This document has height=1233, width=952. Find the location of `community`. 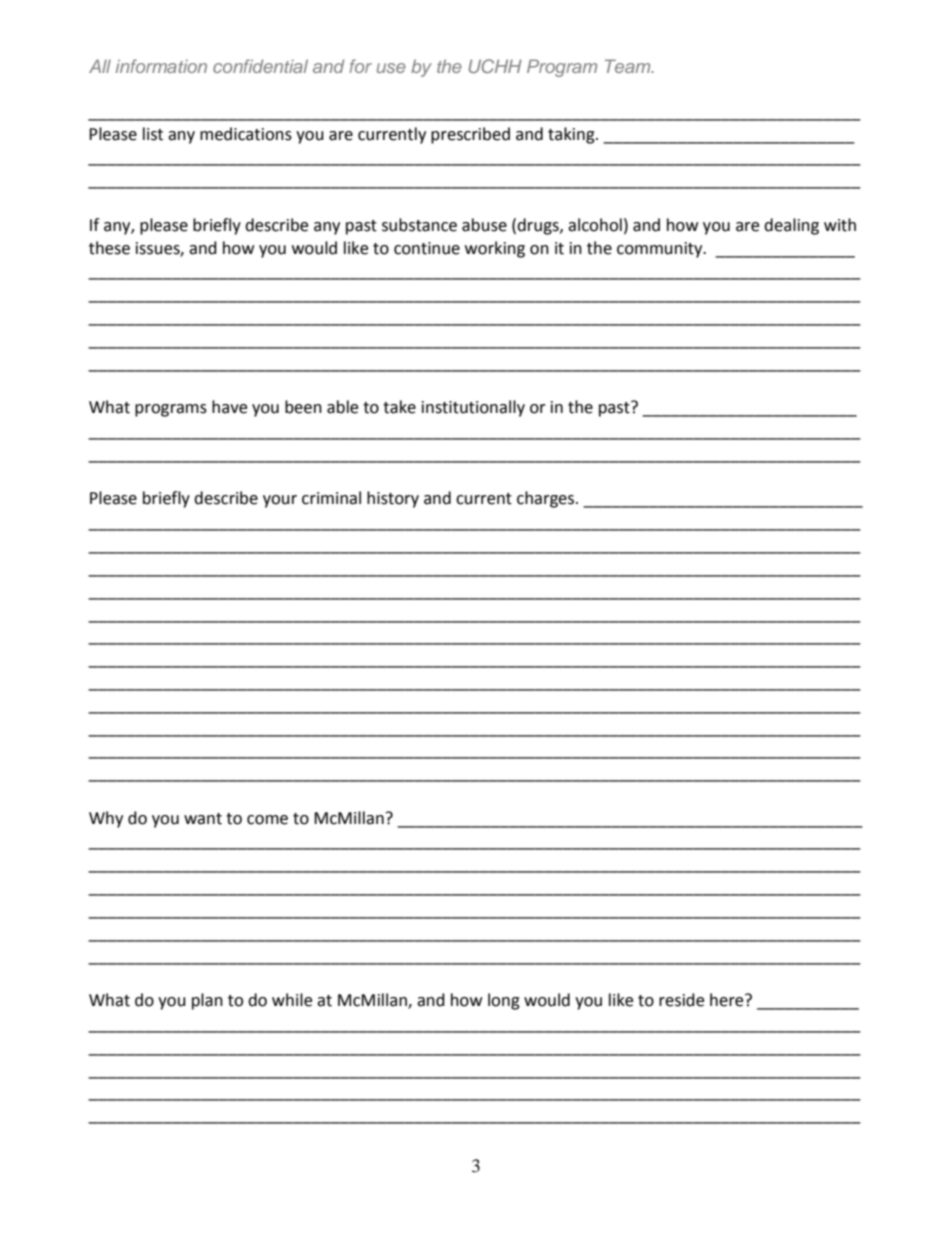

community is located at coordinates (661, 250).
